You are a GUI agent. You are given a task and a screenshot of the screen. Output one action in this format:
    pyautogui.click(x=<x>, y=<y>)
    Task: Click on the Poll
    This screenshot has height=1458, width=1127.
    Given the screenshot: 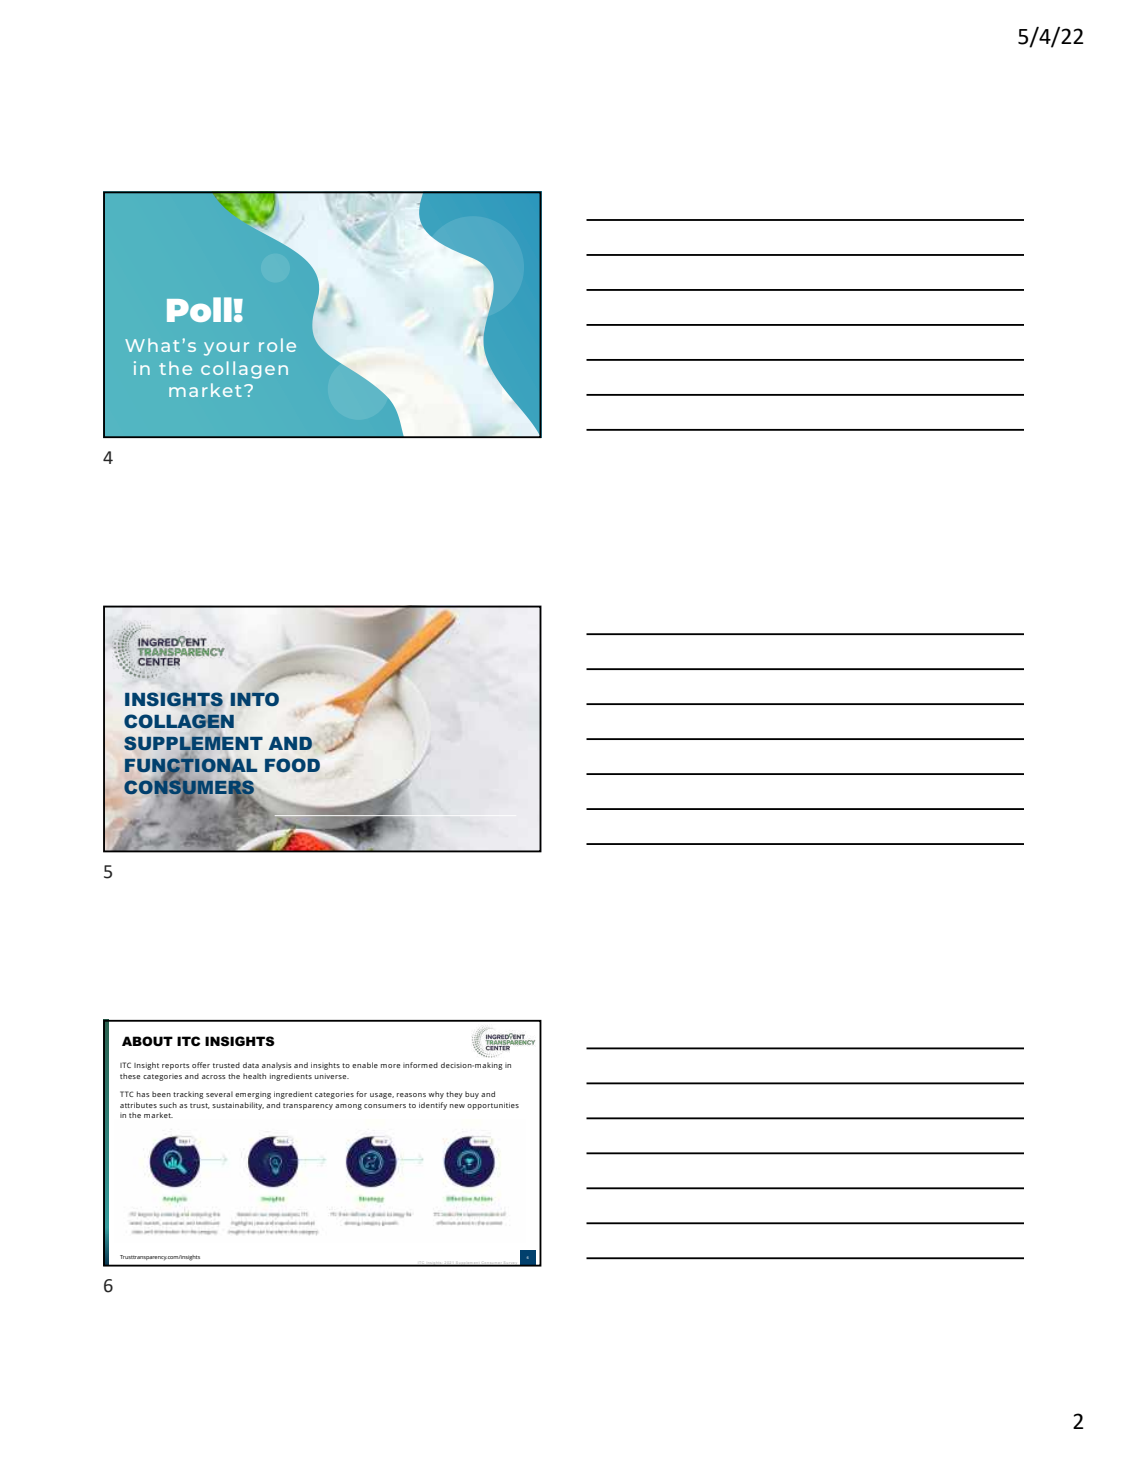 What is the action you would take?
    pyautogui.click(x=199, y=309)
